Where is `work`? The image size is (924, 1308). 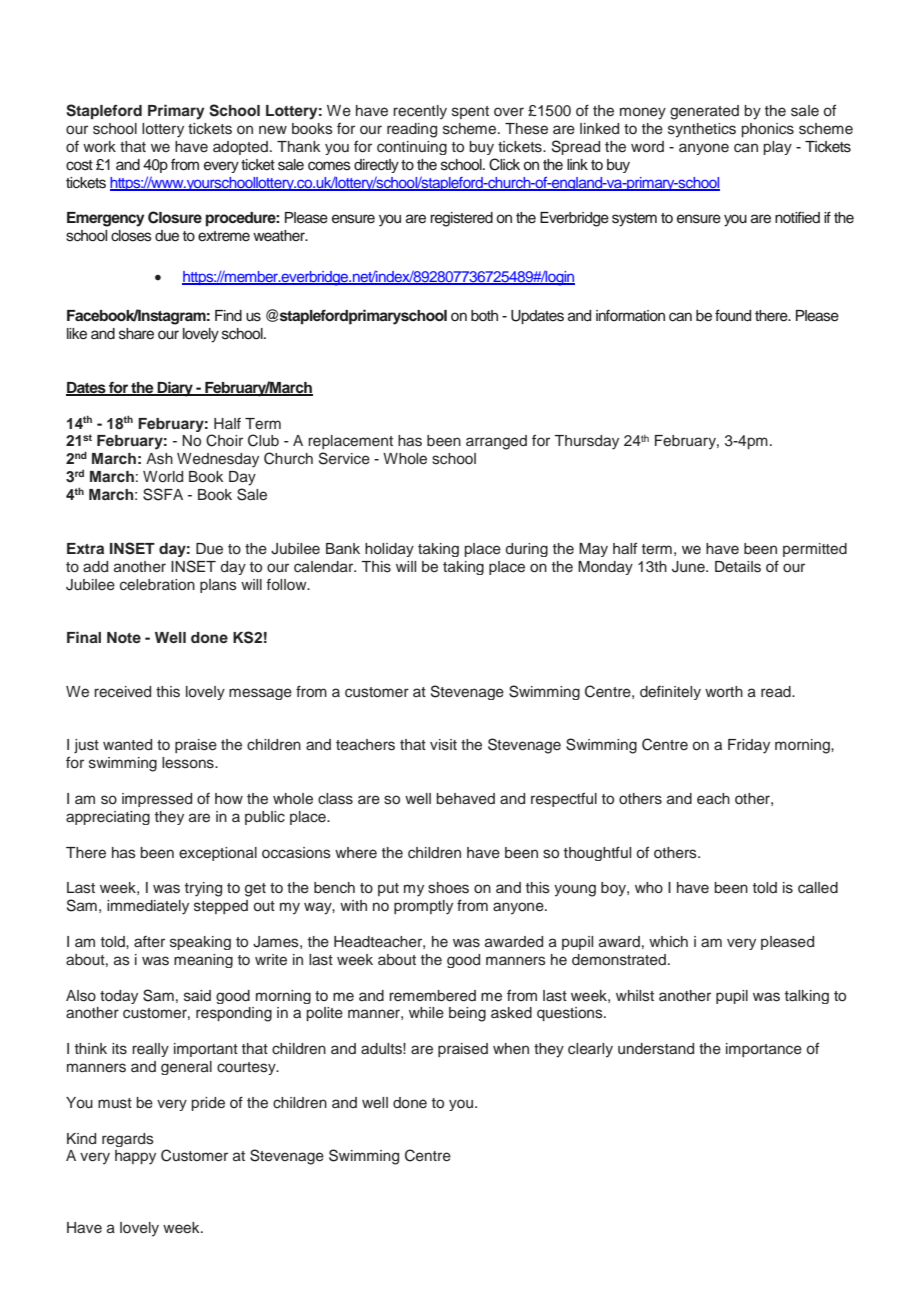
work is located at coordinates (99, 147).
